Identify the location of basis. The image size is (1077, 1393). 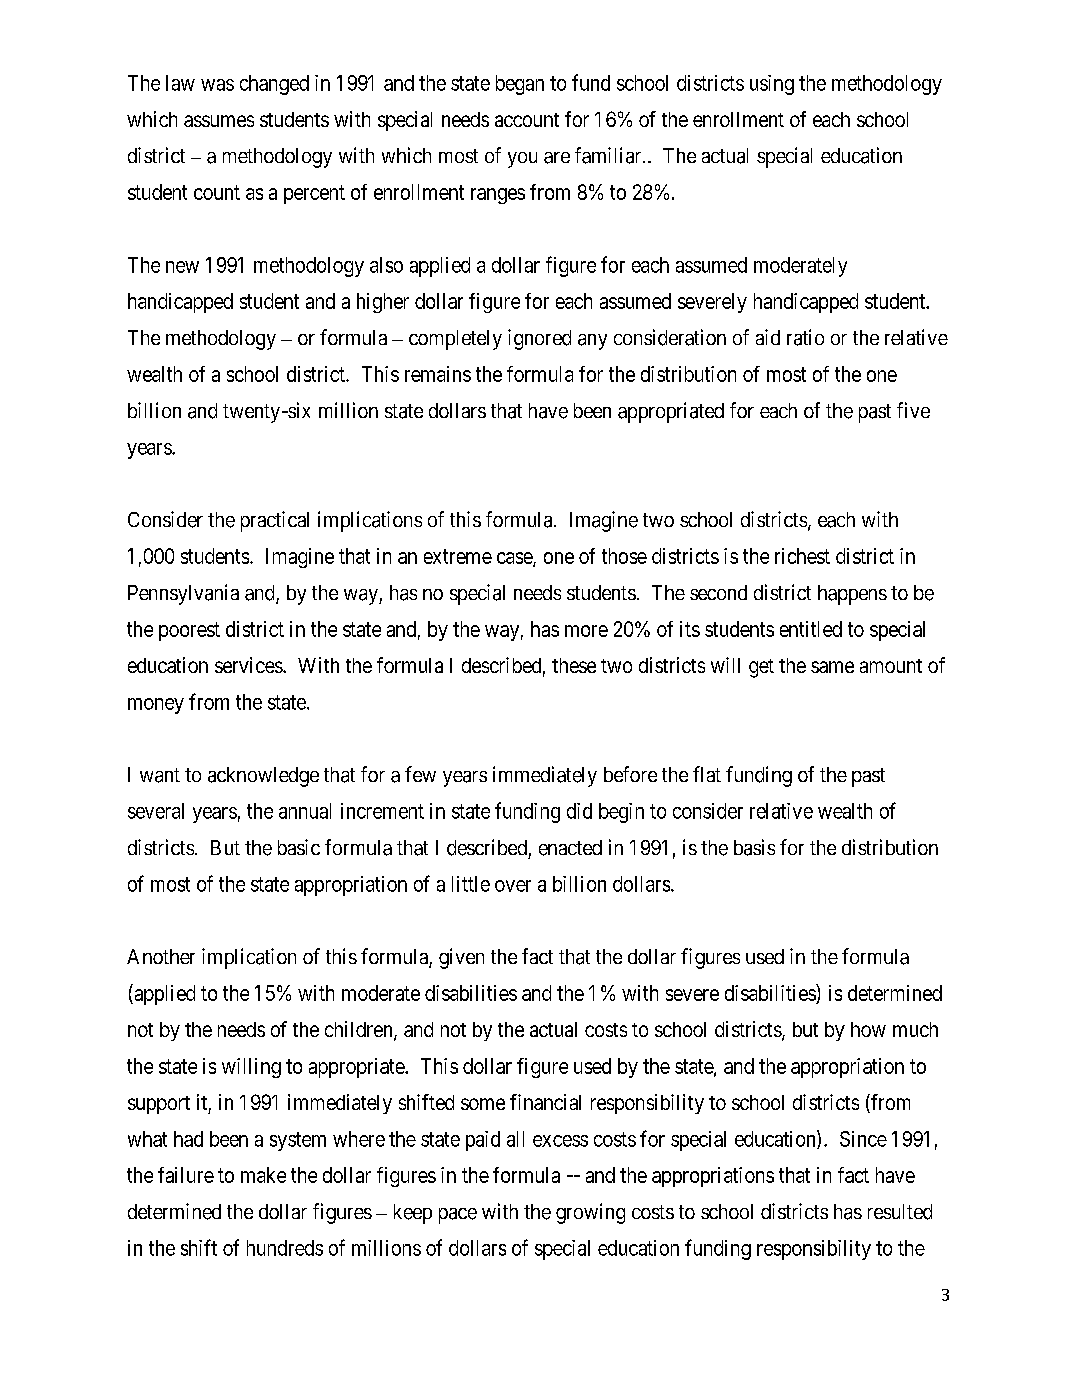
(754, 847).
